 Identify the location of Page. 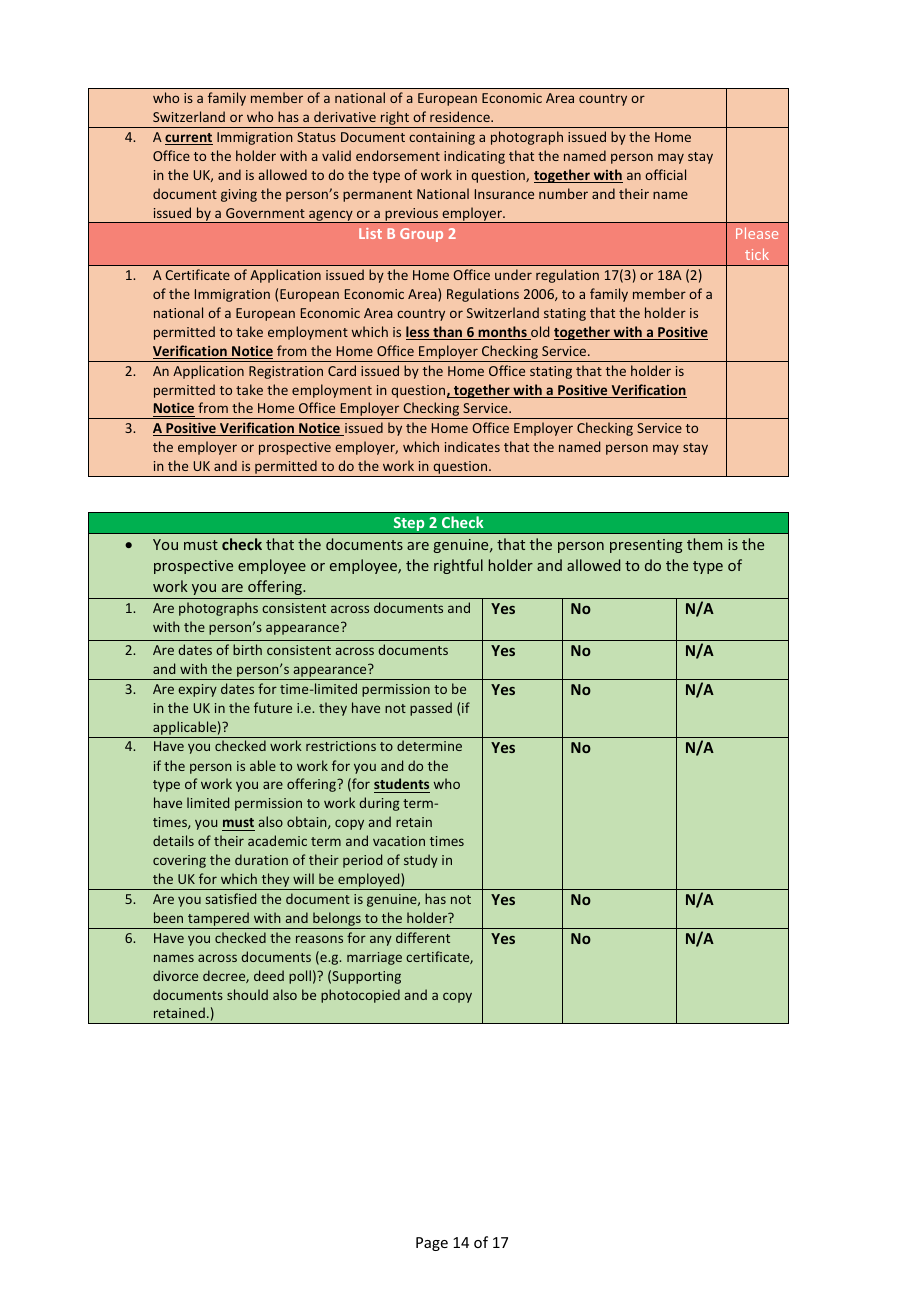
(432, 1244).
